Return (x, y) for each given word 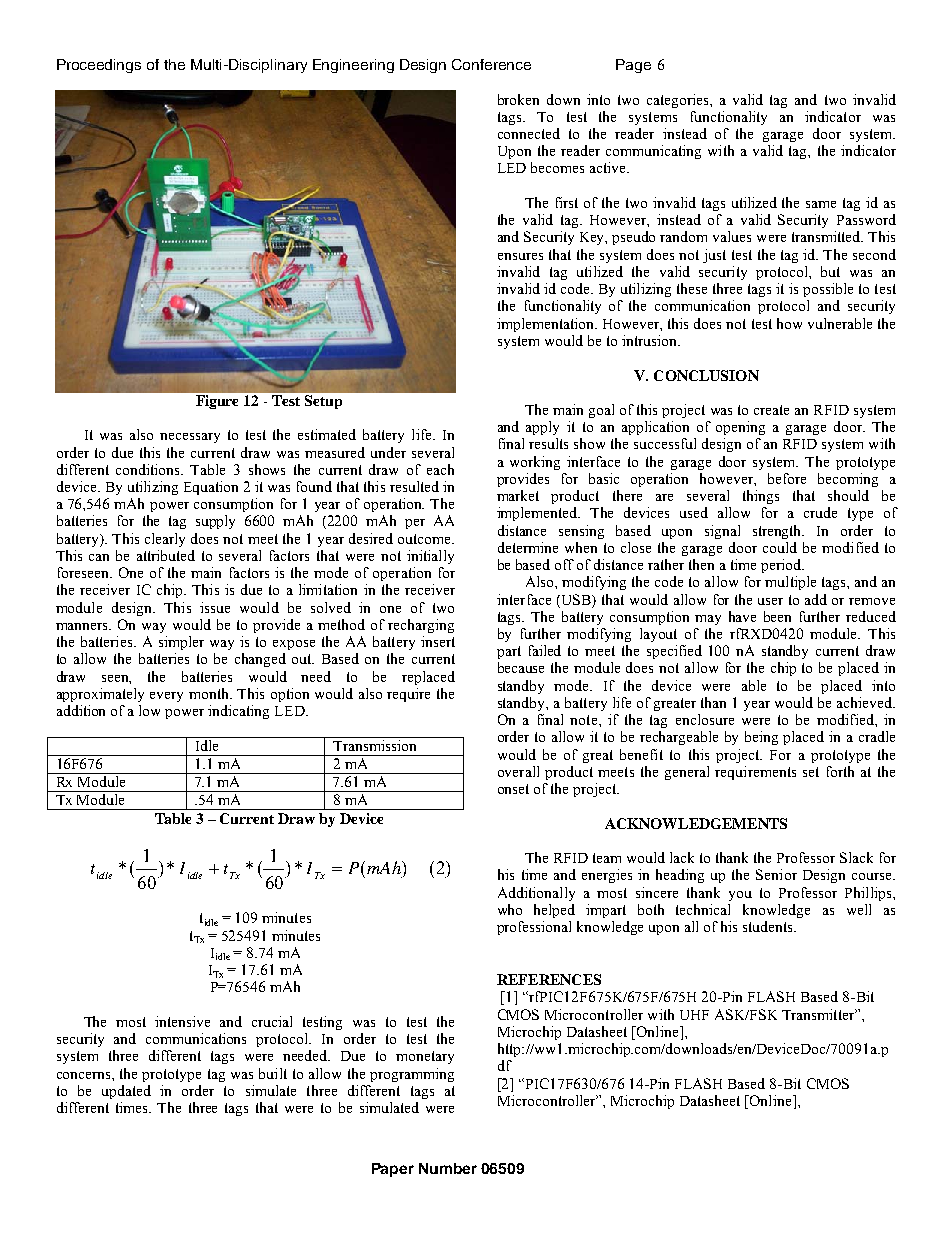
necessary (190, 438)
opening (740, 428)
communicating (653, 152)
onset (513, 789)
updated (126, 1092)
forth (840, 771)
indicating (238, 712)
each (440, 469)
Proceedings (99, 66)
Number (448, 1168)
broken (518, 99)
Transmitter (819, 1014)
